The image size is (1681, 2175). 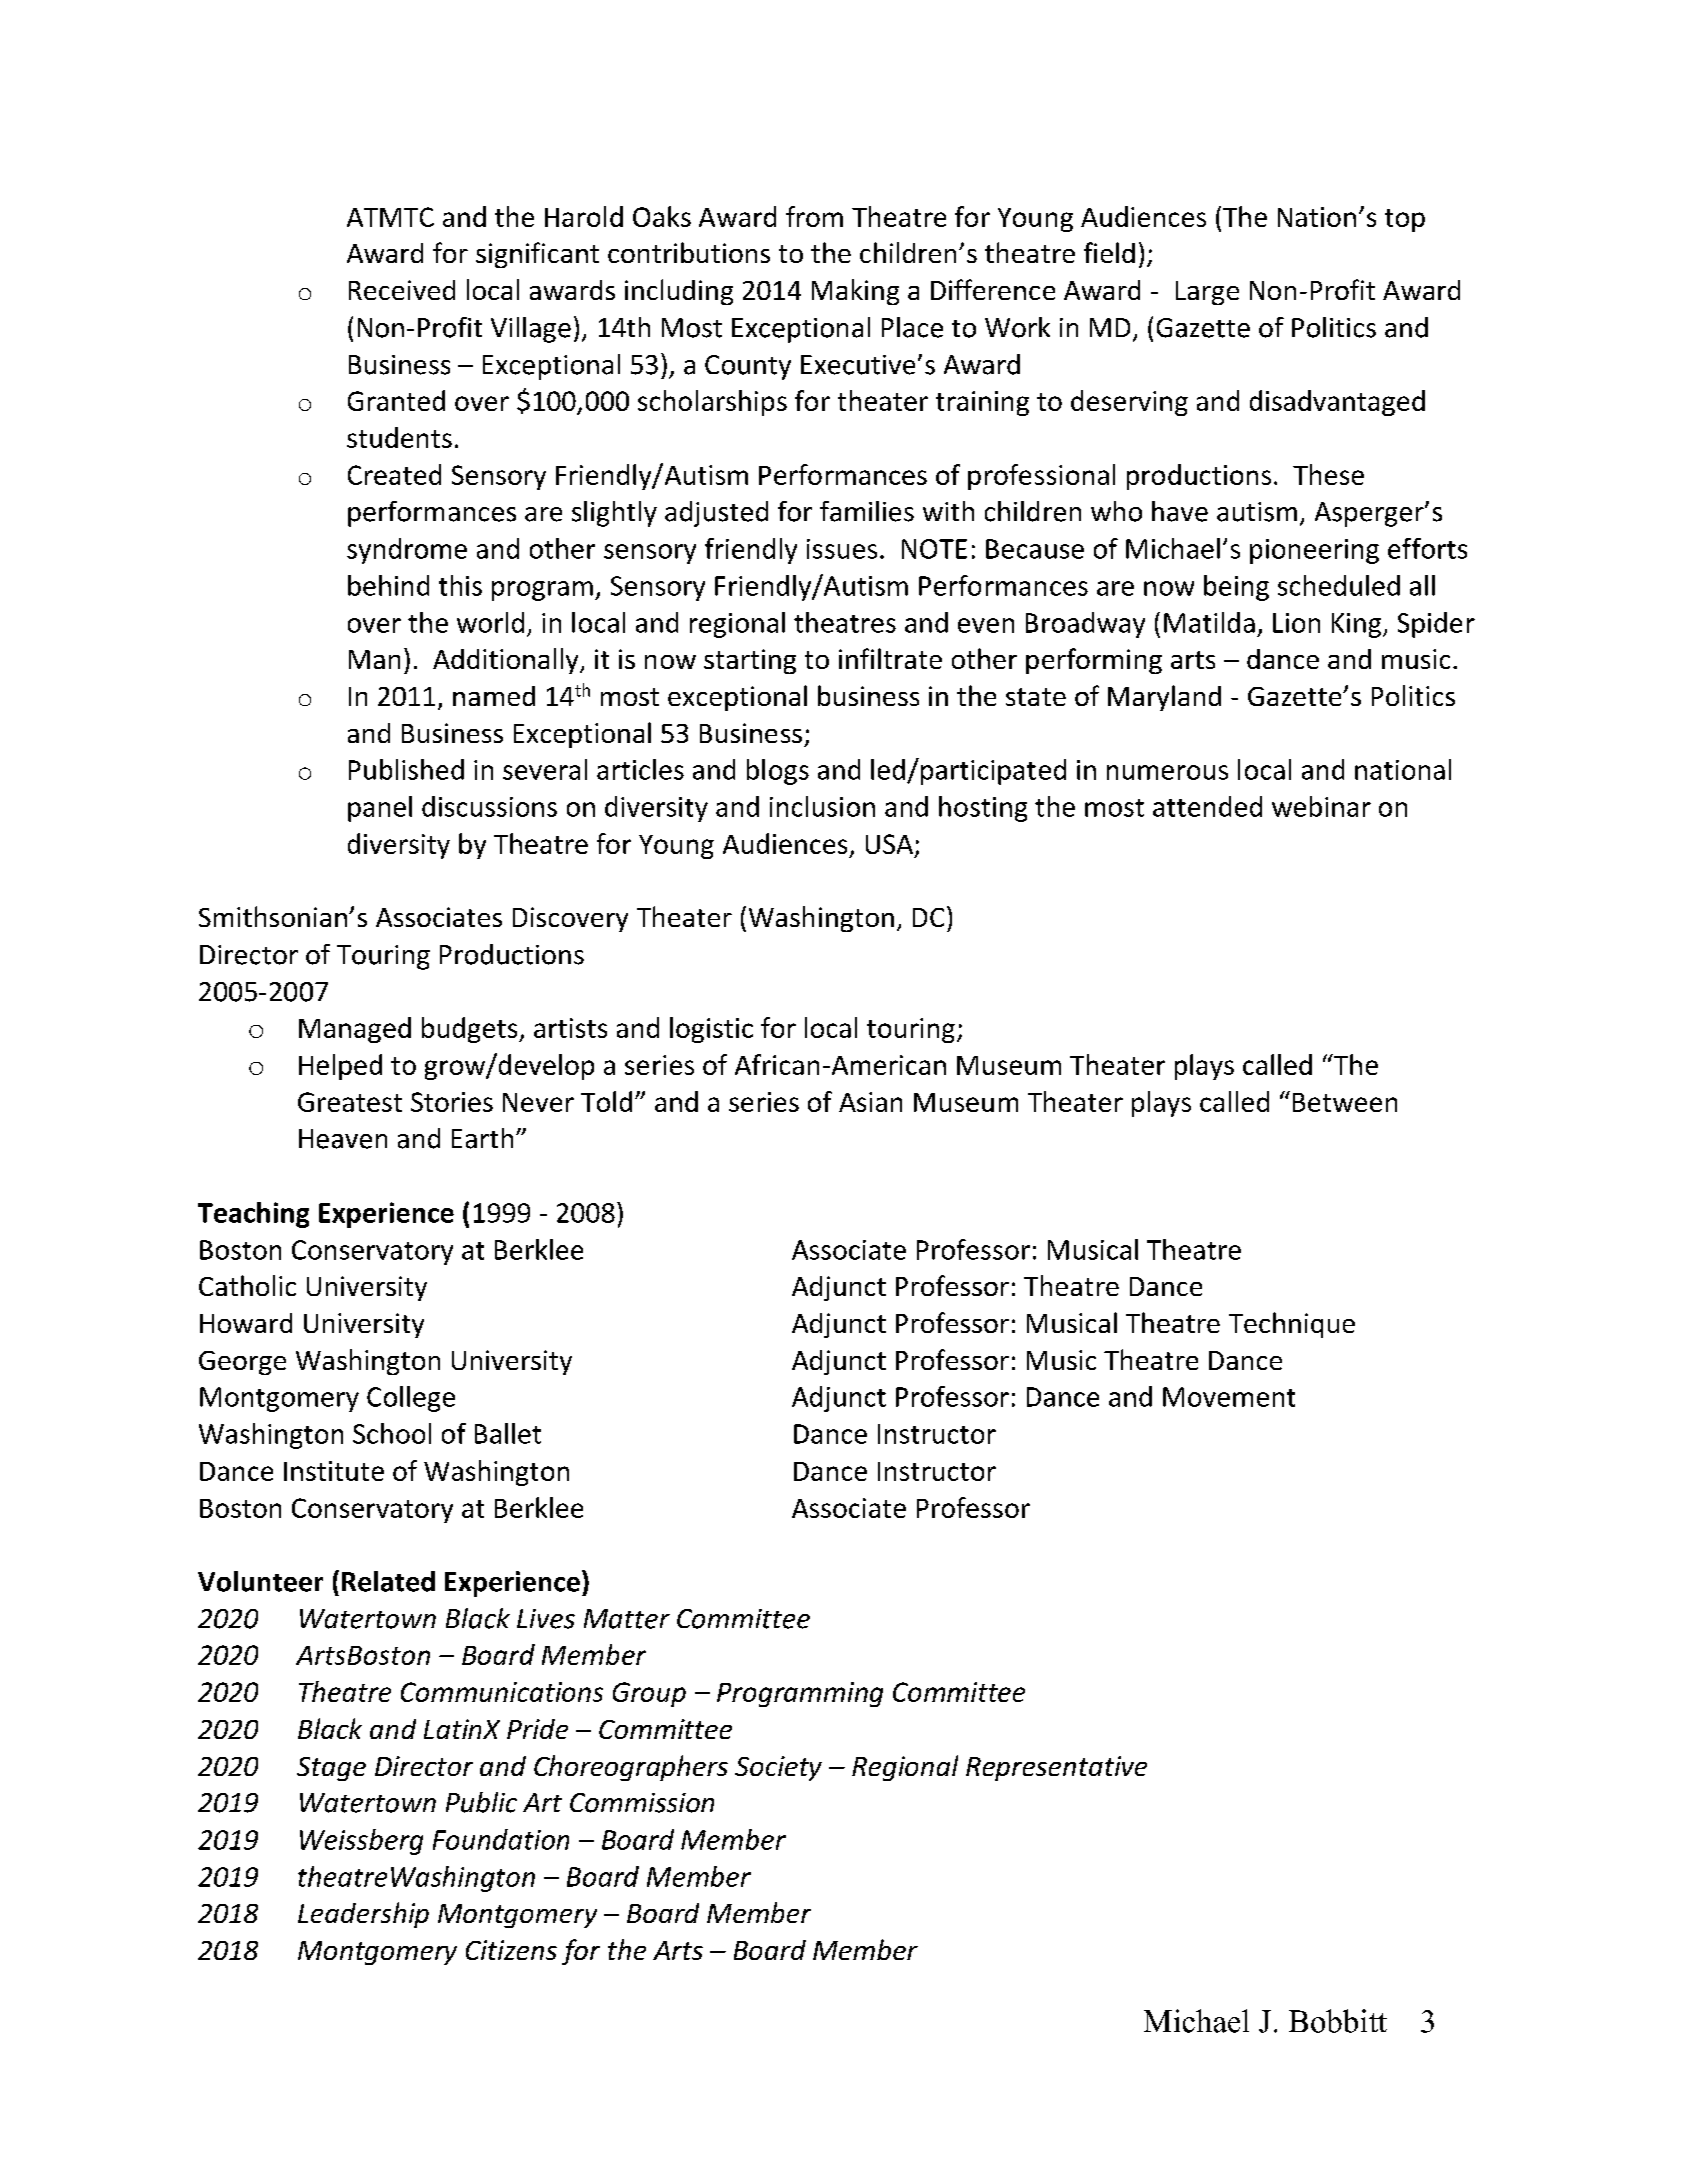 What do you see at coordinates (402, 290) in the document?
I see `Received` at bounding box center [402, 290].
